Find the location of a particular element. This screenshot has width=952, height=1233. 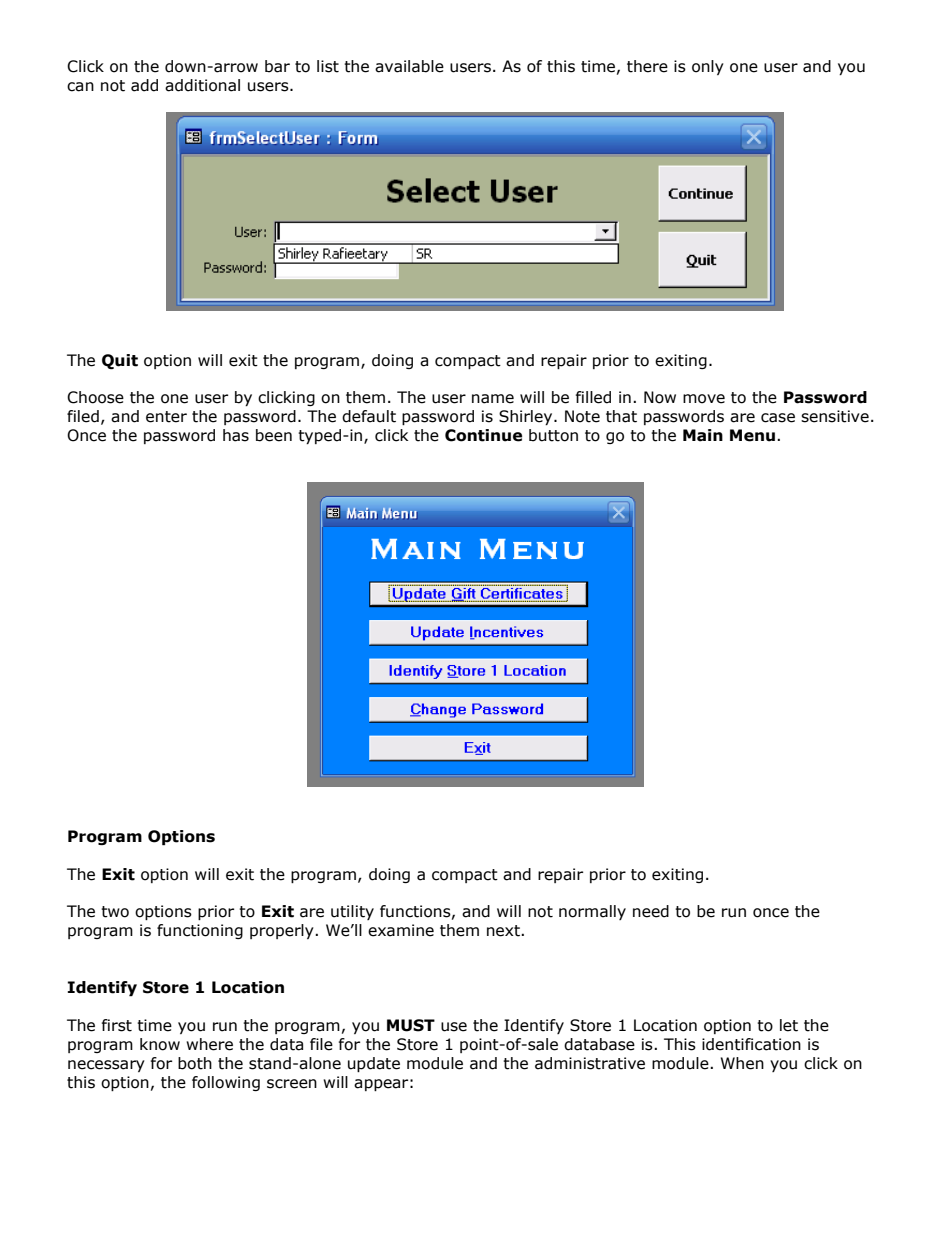

name is located at coordinates (493, 399).
